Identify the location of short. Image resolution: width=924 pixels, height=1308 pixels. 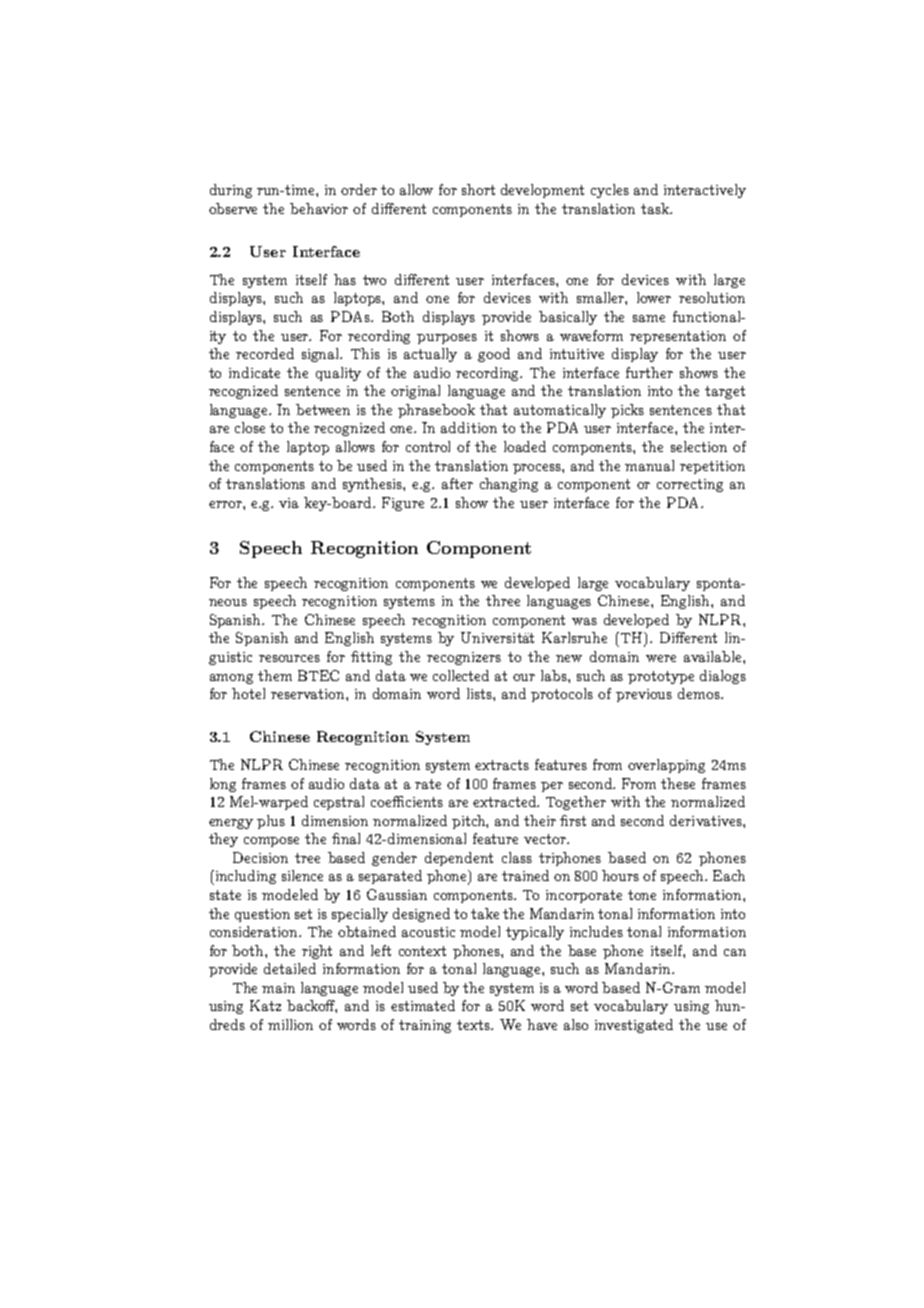
(478, 189).
